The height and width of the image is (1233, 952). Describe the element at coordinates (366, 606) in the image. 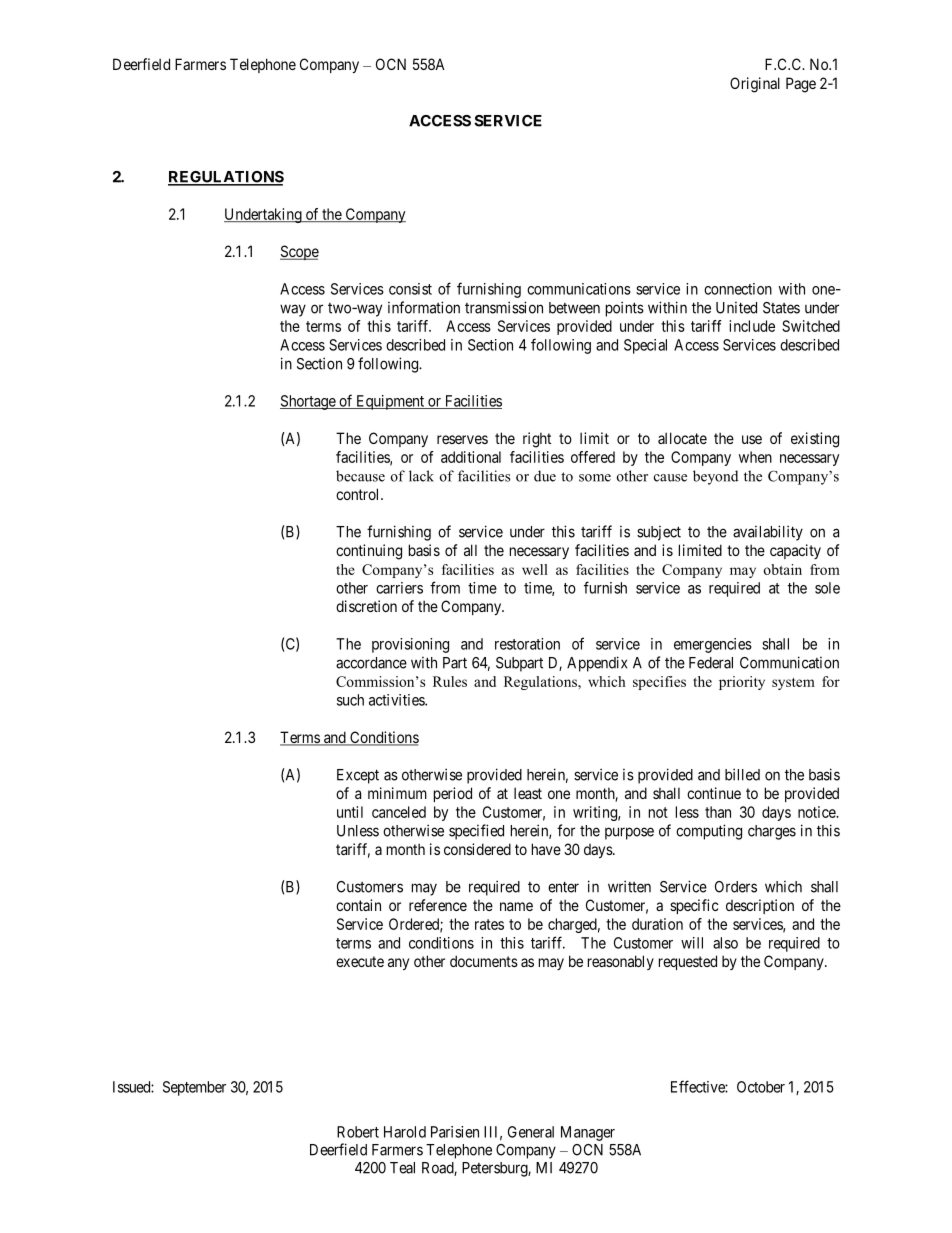

I see `discretion` at that location.
